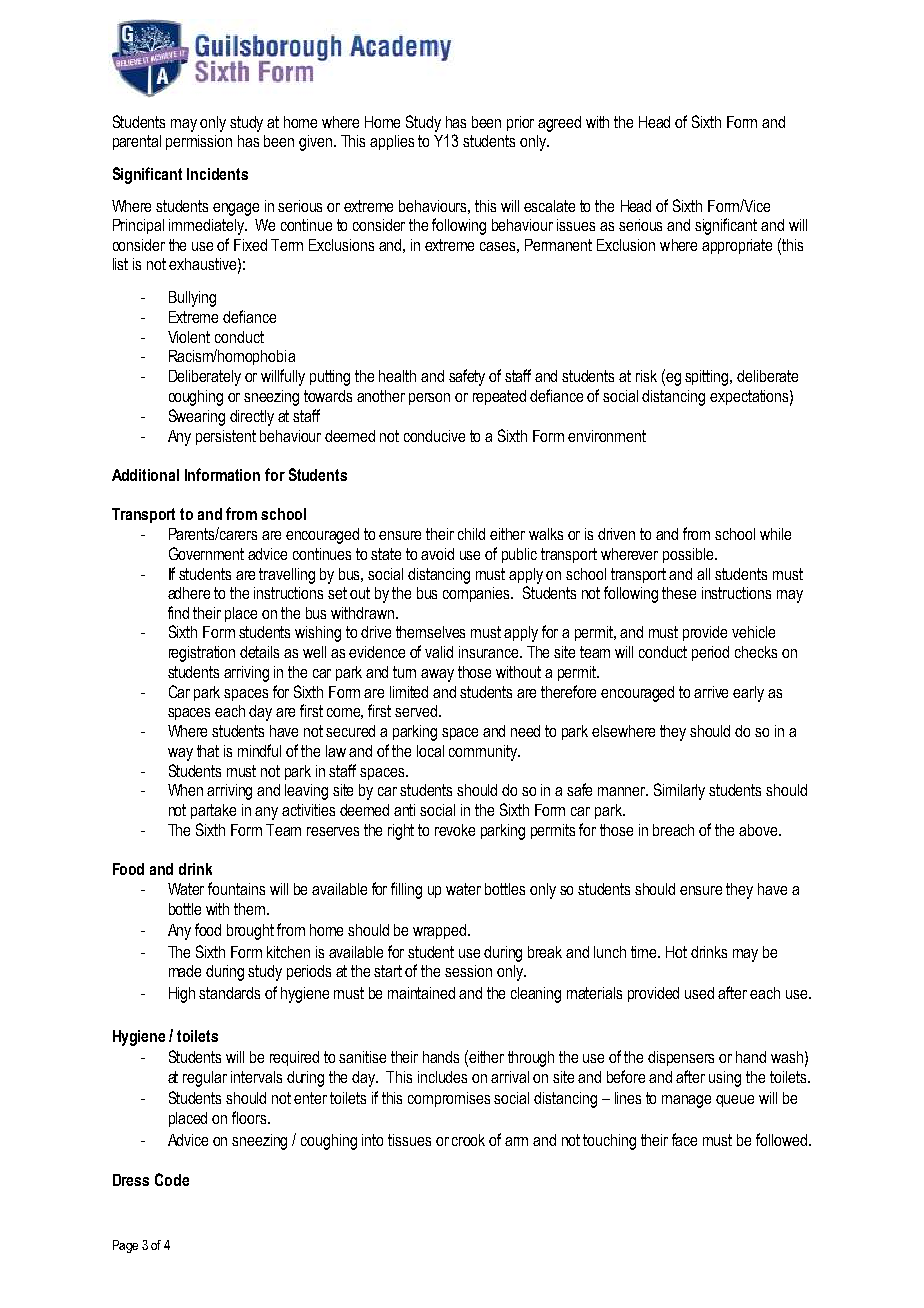  I want to click on person, so click(429, 399).
